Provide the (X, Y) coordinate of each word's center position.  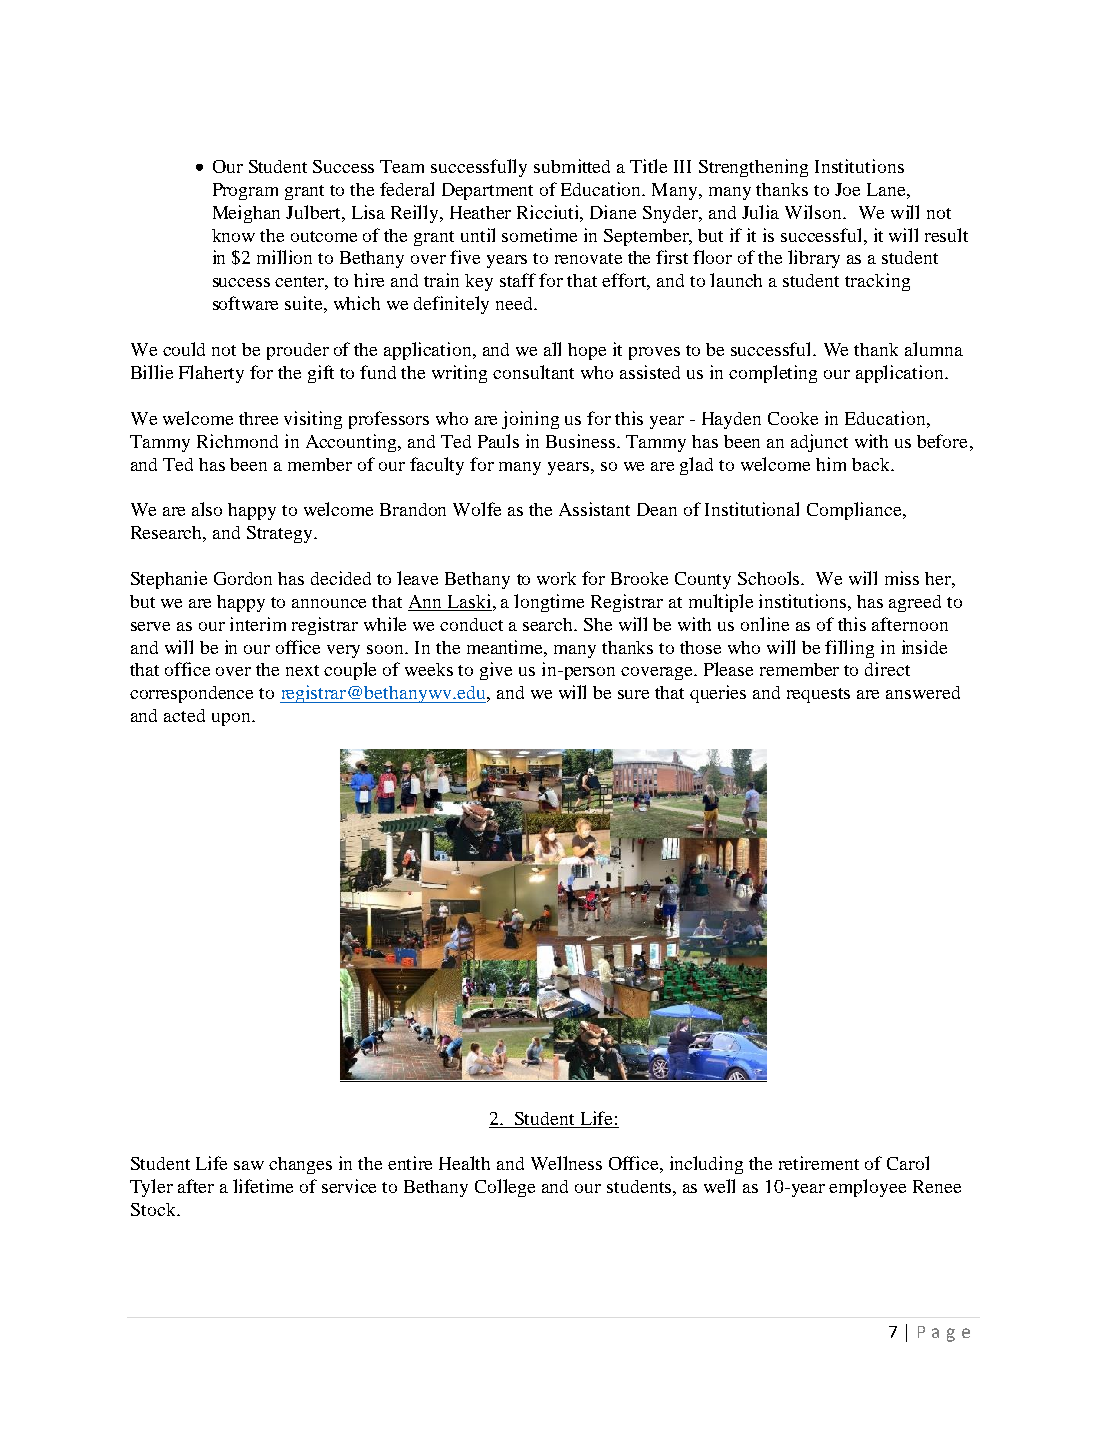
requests (818, 695)
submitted (572, 166)
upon (232, 719)
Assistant (594, 509)
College (505, 1188)
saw (249, 1165)
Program (245, 191)
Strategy (281, 534)
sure (633, 694)
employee (867, 1188)
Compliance (855, 511)
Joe (847, 189)
